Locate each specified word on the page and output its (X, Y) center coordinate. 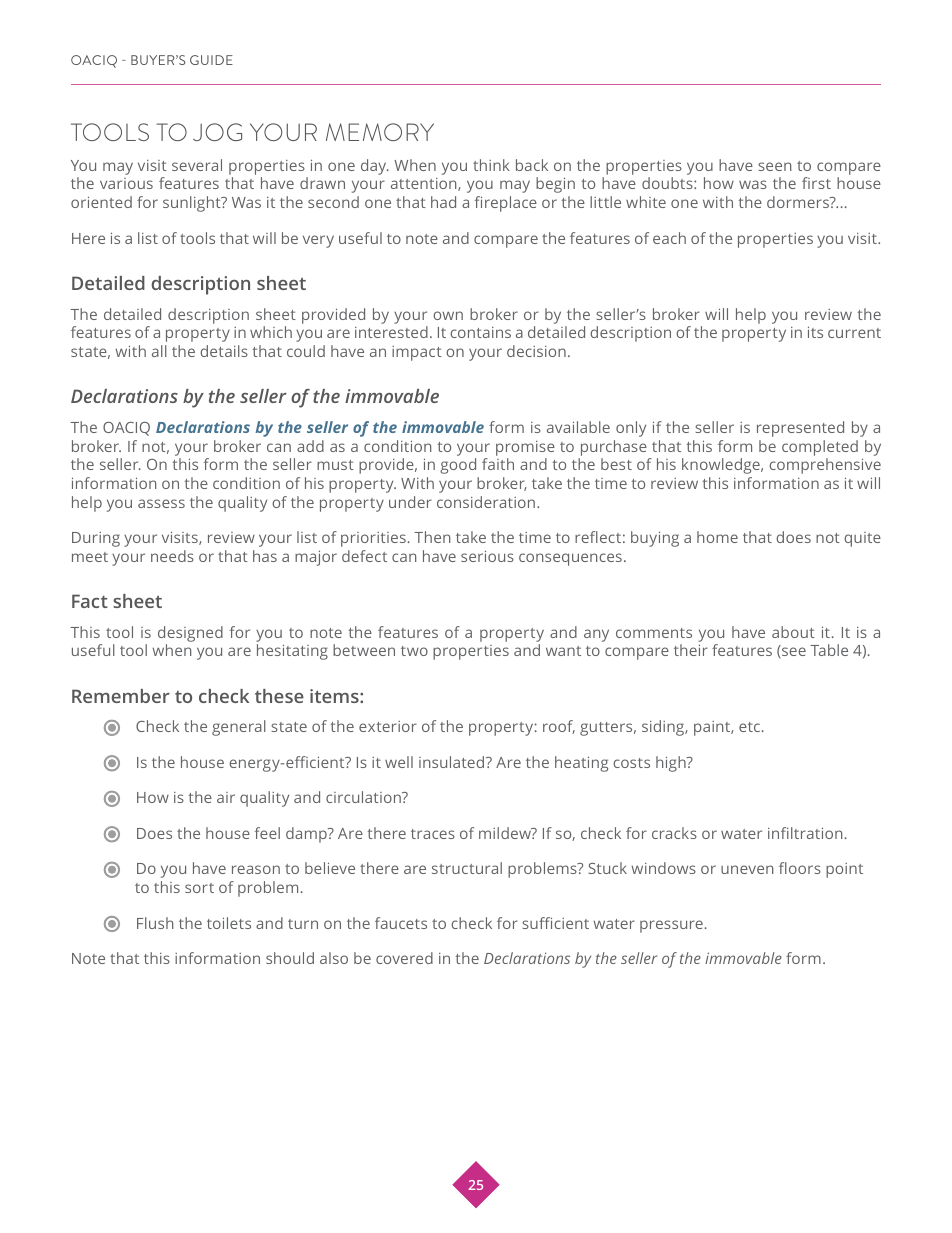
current (854, 333)
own (448, 315)
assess (161, 503)
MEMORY (380, 132)
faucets (401, 923)
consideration (486, 502)
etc (749, 727)
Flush (155, 923)
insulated (451, 762)
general (239, 728)
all (159, 351)
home (717, 537)
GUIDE (211, 60)
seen (774, 166)
